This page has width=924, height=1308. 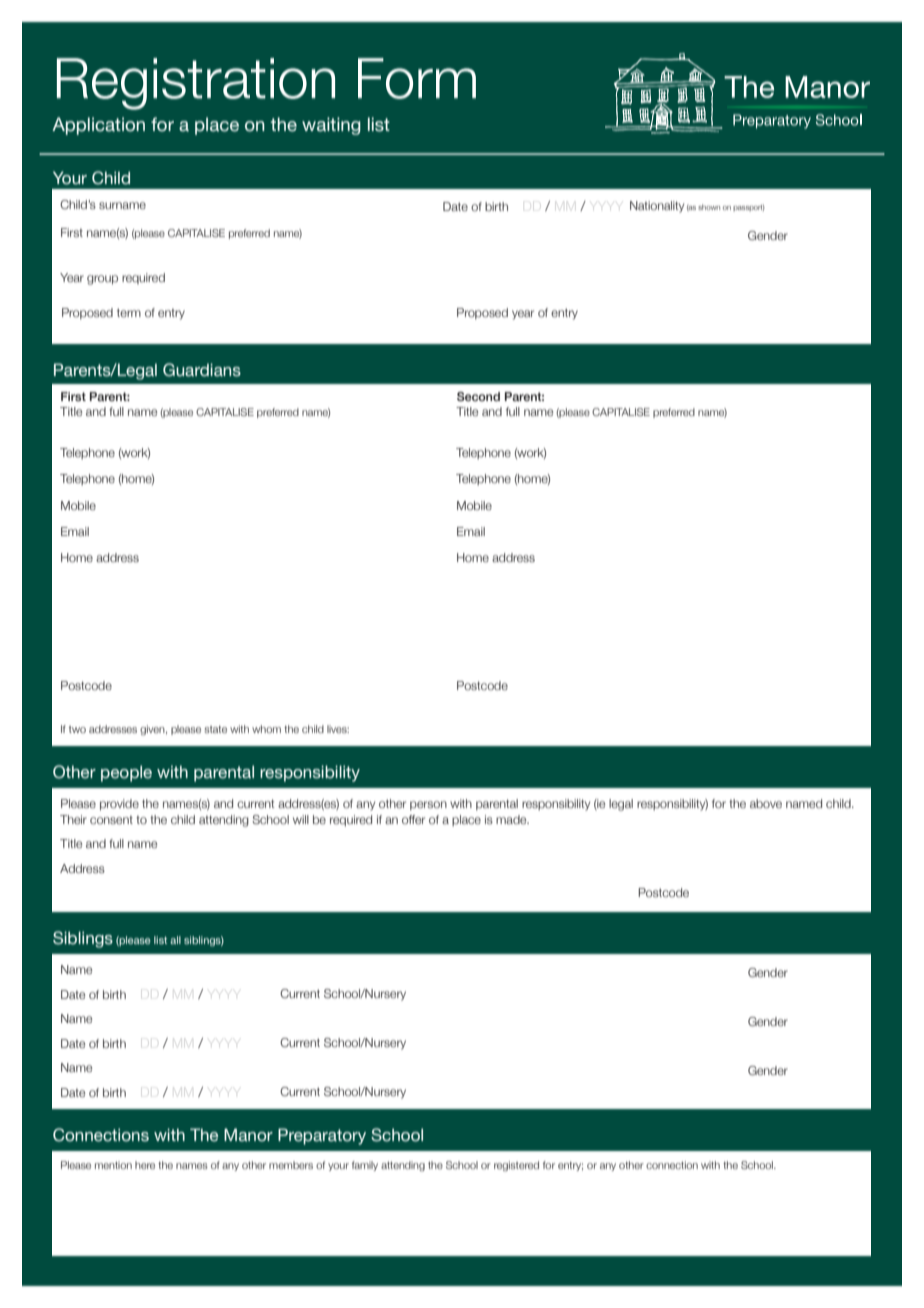 What do you see at coordinates (516, 1166) in the page?
I see `registered` at bounding box center [516, 1166].
